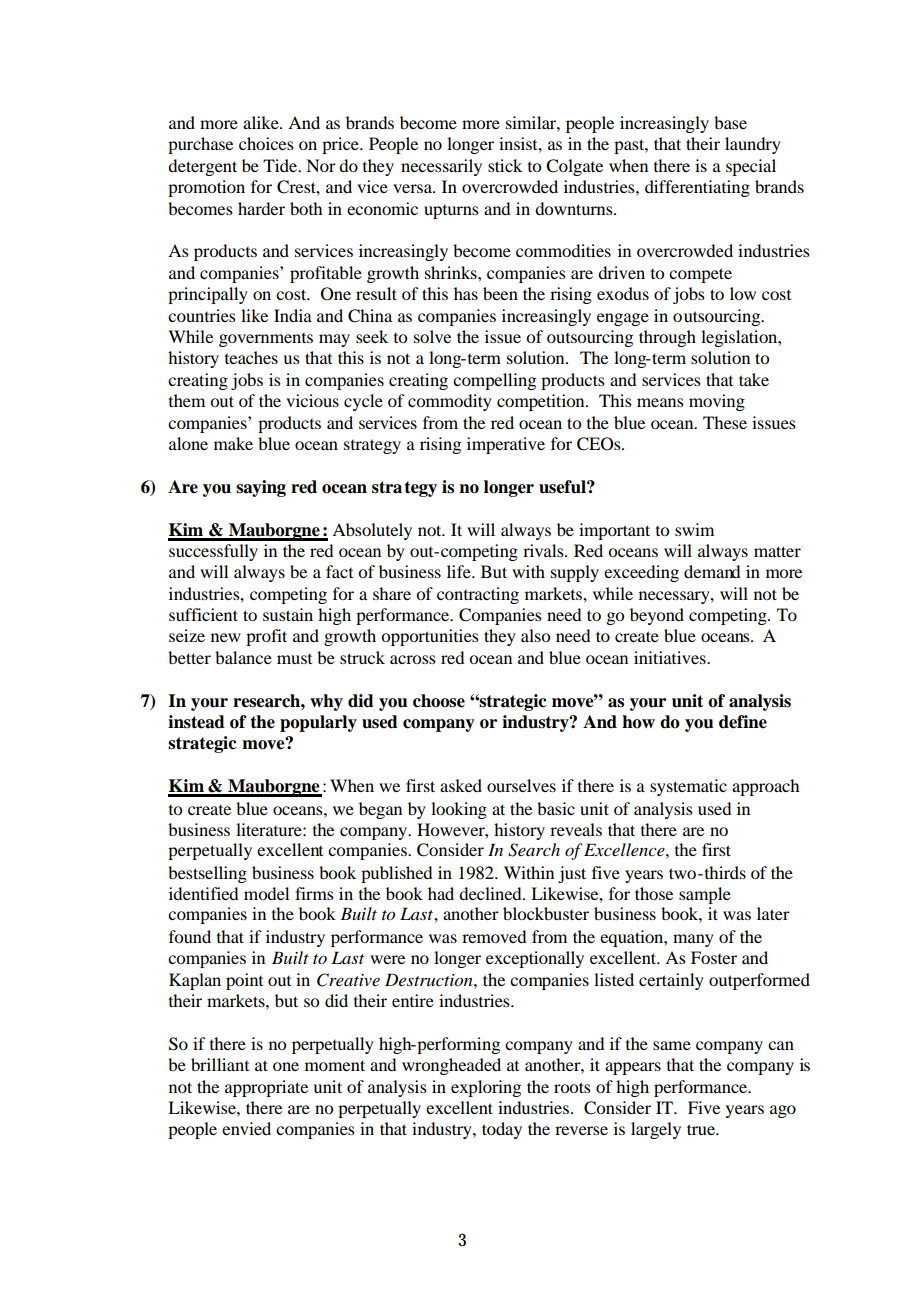 This page has width=924, height=1307. What do you see at coordinates (266, 1088) in the page?
I see `appropriate` at bounding box center [266, 1088].
